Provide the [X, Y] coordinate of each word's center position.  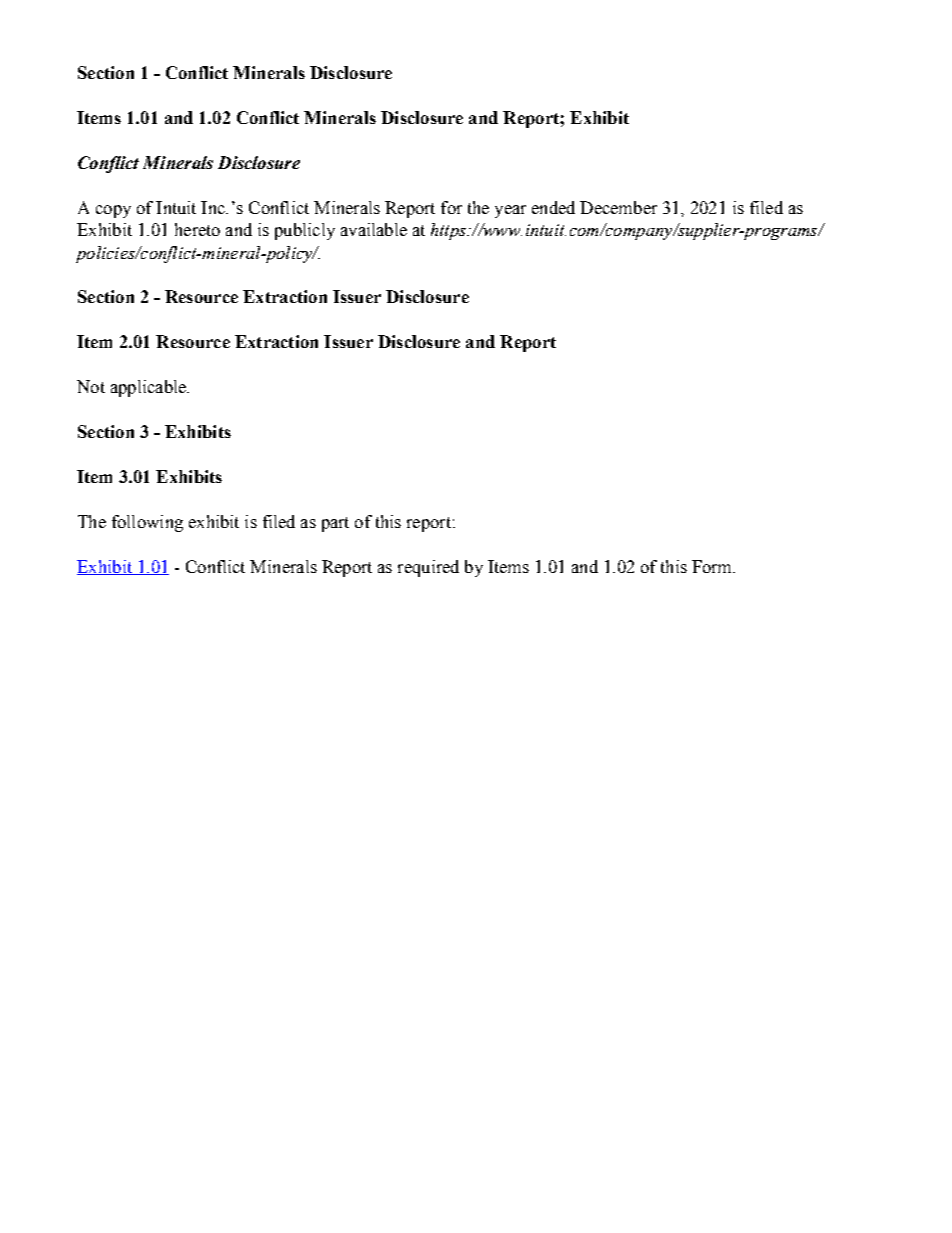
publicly [305, 231]
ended [553, 207]
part [335, 524]
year [510, 211]
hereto [197, 229]
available [374, 229]
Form [713, 566]
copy [113, 211]
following [147, 523]
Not [91, 386]
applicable [149, 388]
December [618, 207]
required [428, 568]
